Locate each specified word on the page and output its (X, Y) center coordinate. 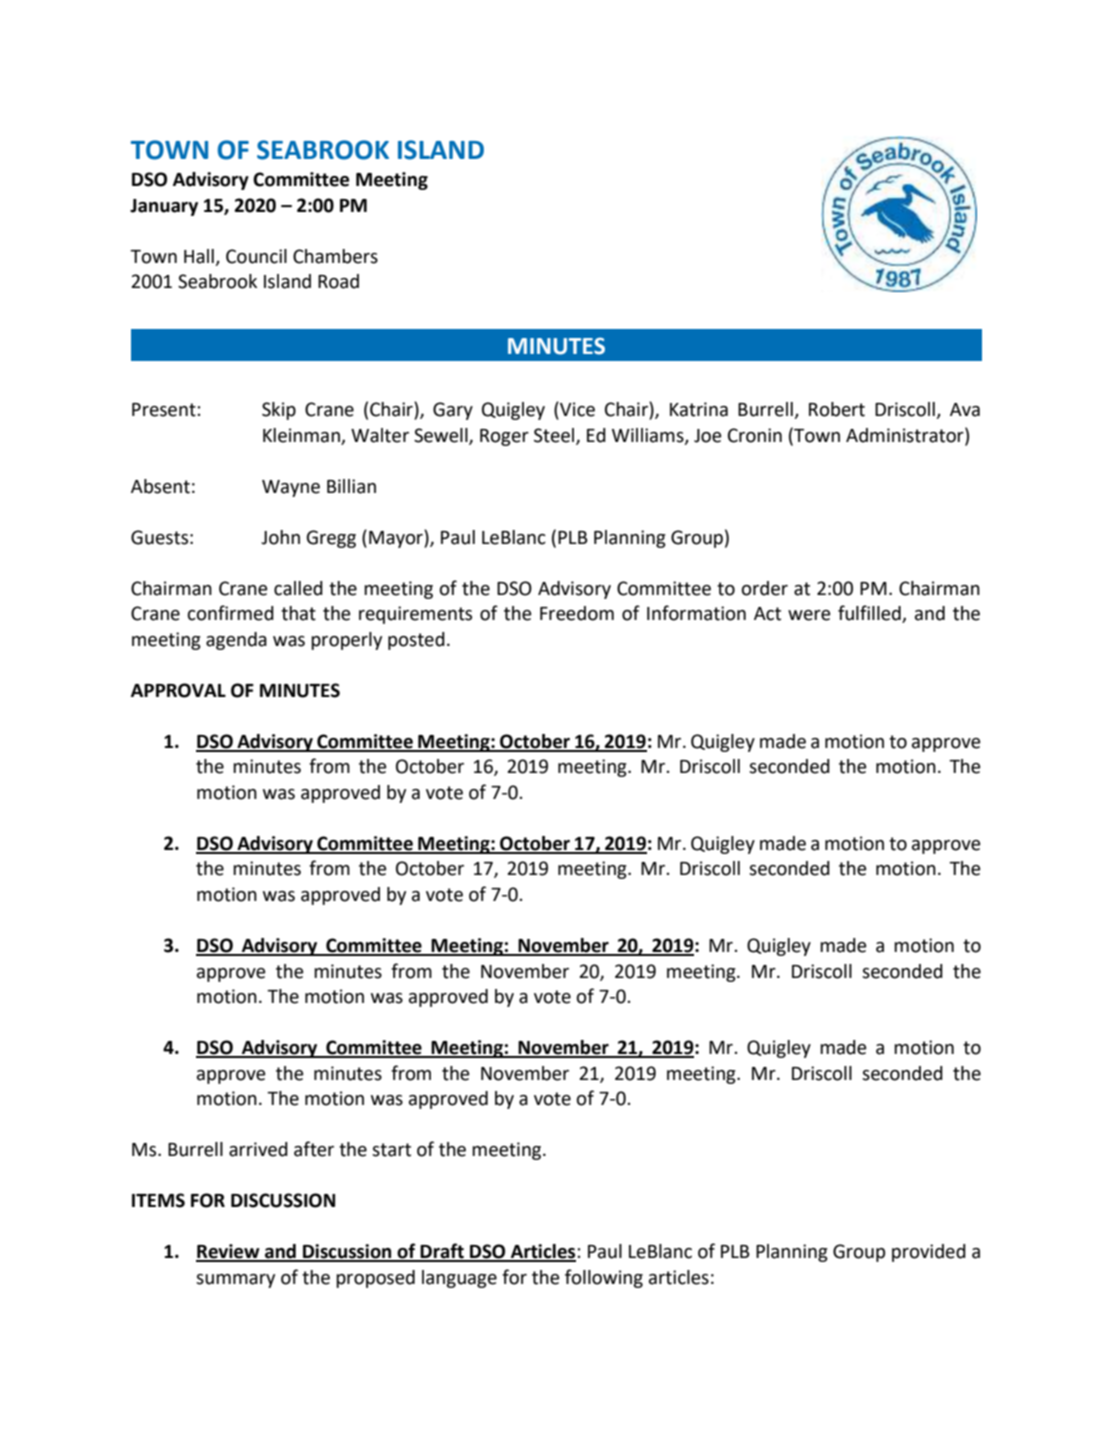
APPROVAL (178, 690)
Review (229, 1252)
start (391, 1150)
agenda (236, 641)
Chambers (335, 256)
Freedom (577, 613)
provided (929, 1253)
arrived (258, 1149)
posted (416, 641)
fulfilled (870, 614)
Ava (965, 410)
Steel (555, 436)
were (809, 615)
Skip (279, 411)
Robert (837, 409)
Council (256, 256)
